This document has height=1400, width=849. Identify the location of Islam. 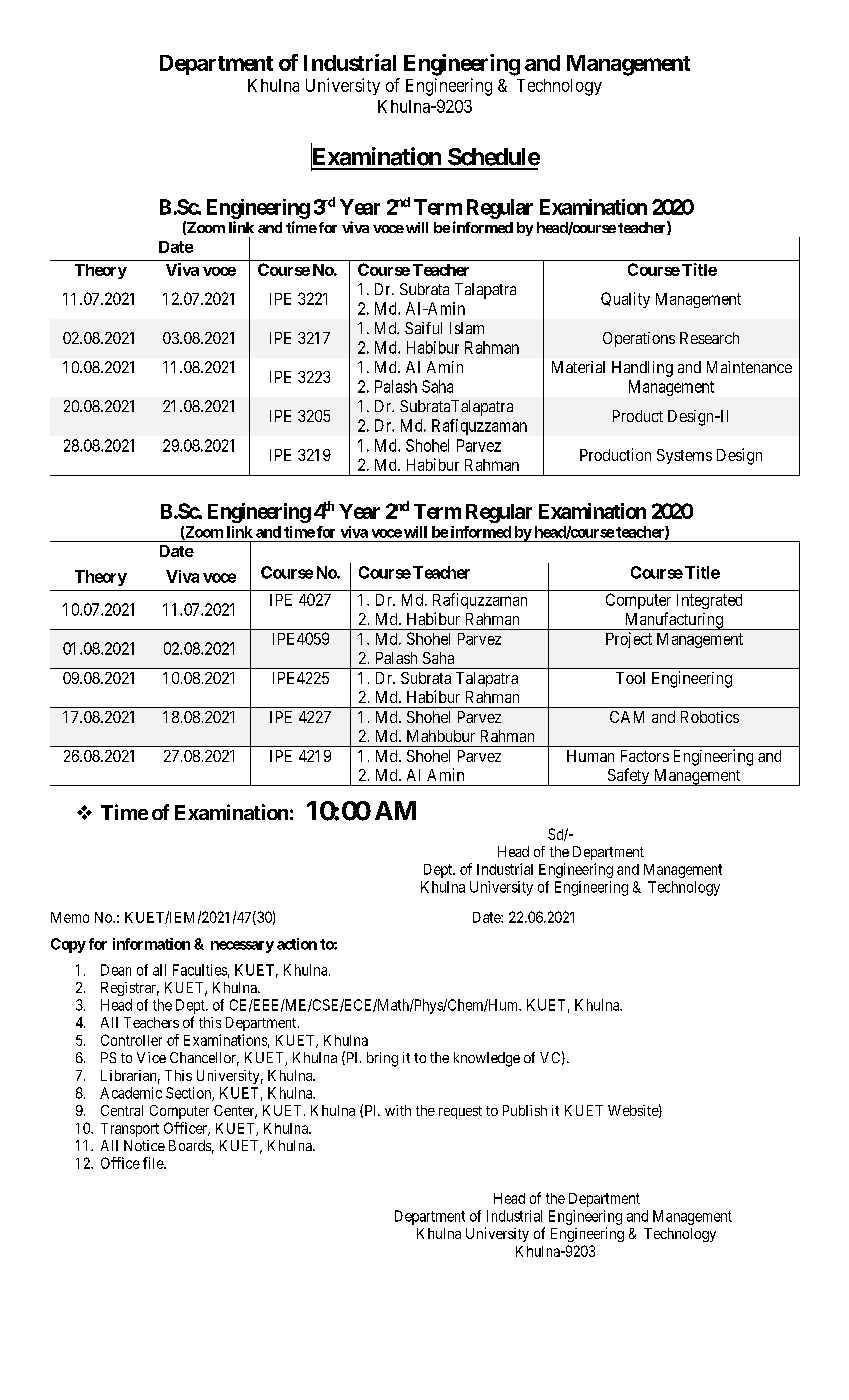
(467, 328).
